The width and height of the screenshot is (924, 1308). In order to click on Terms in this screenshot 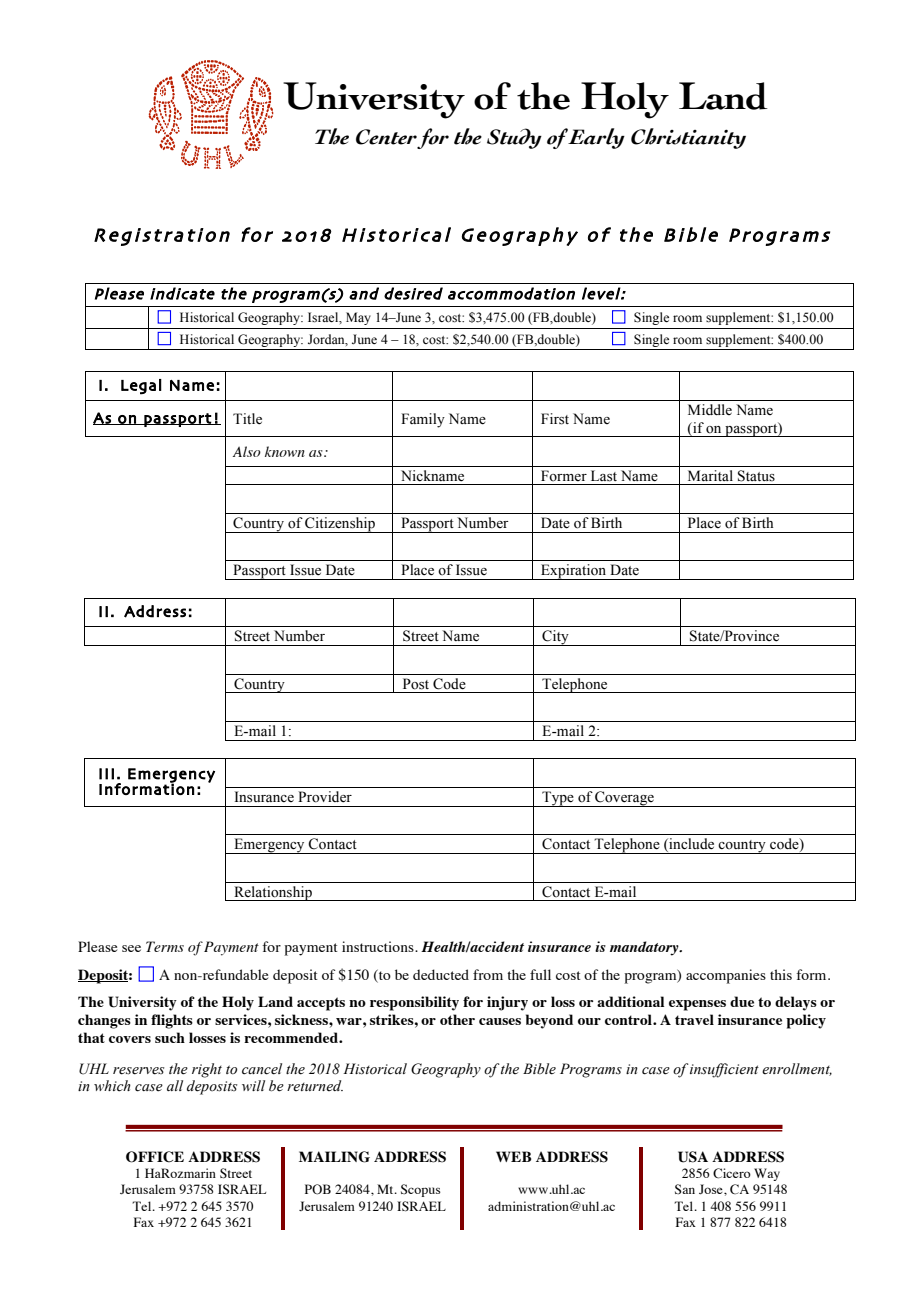, I will do `click(165, 946)`.
